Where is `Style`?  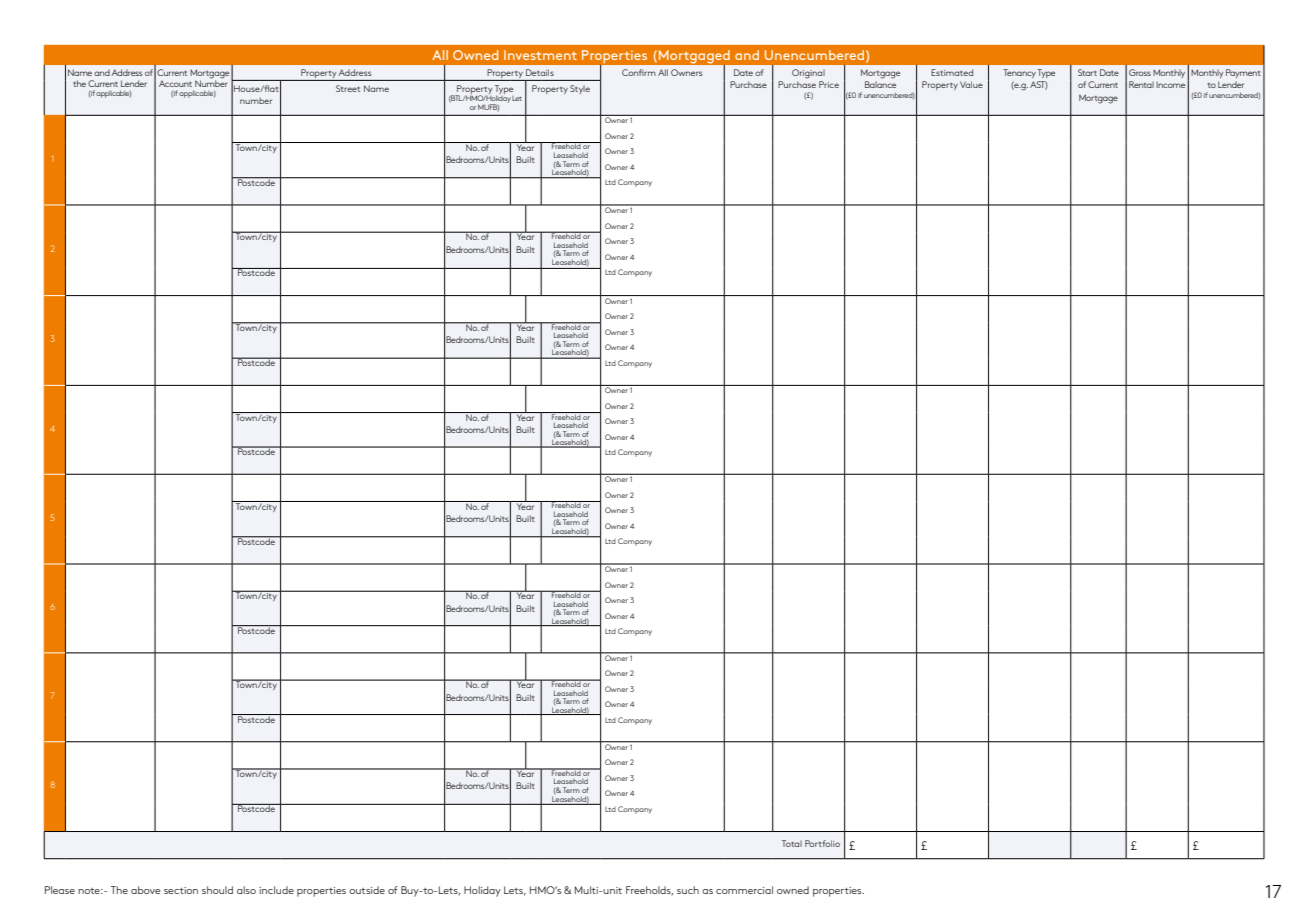
Style is located at coordinates (580, 89).
